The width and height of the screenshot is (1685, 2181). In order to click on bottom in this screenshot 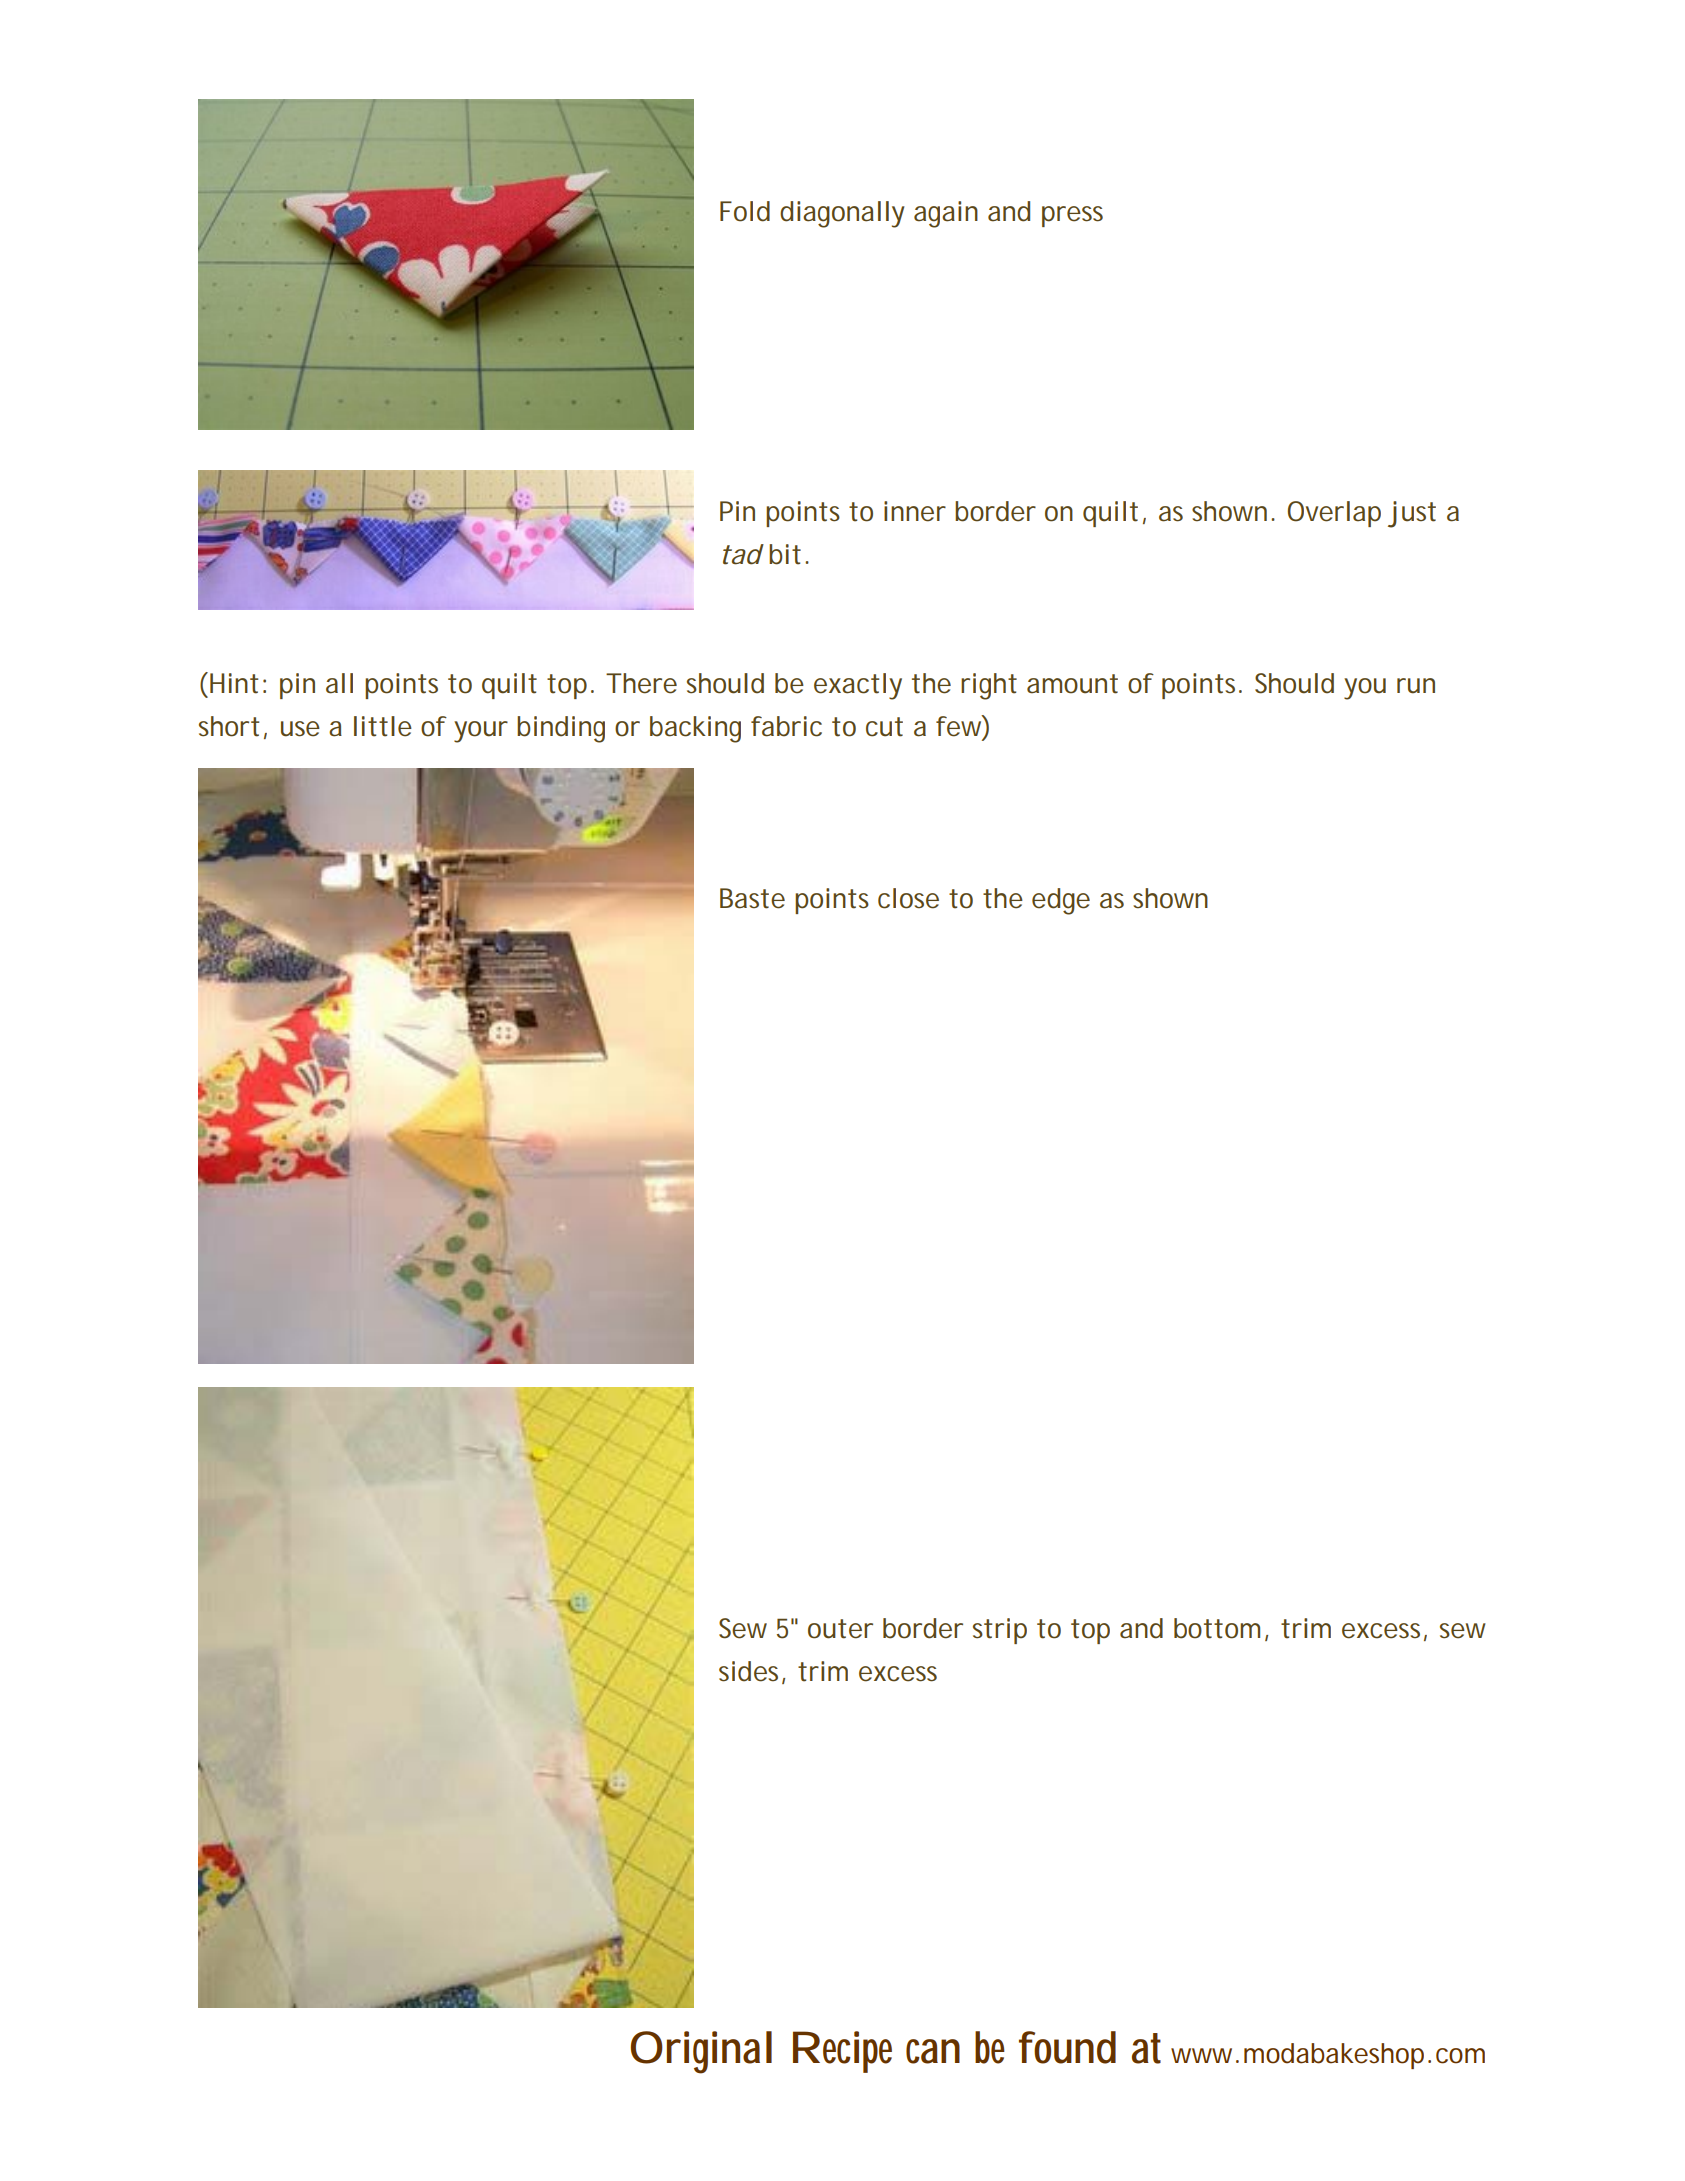, I will do `click(1217, 1628)`.
